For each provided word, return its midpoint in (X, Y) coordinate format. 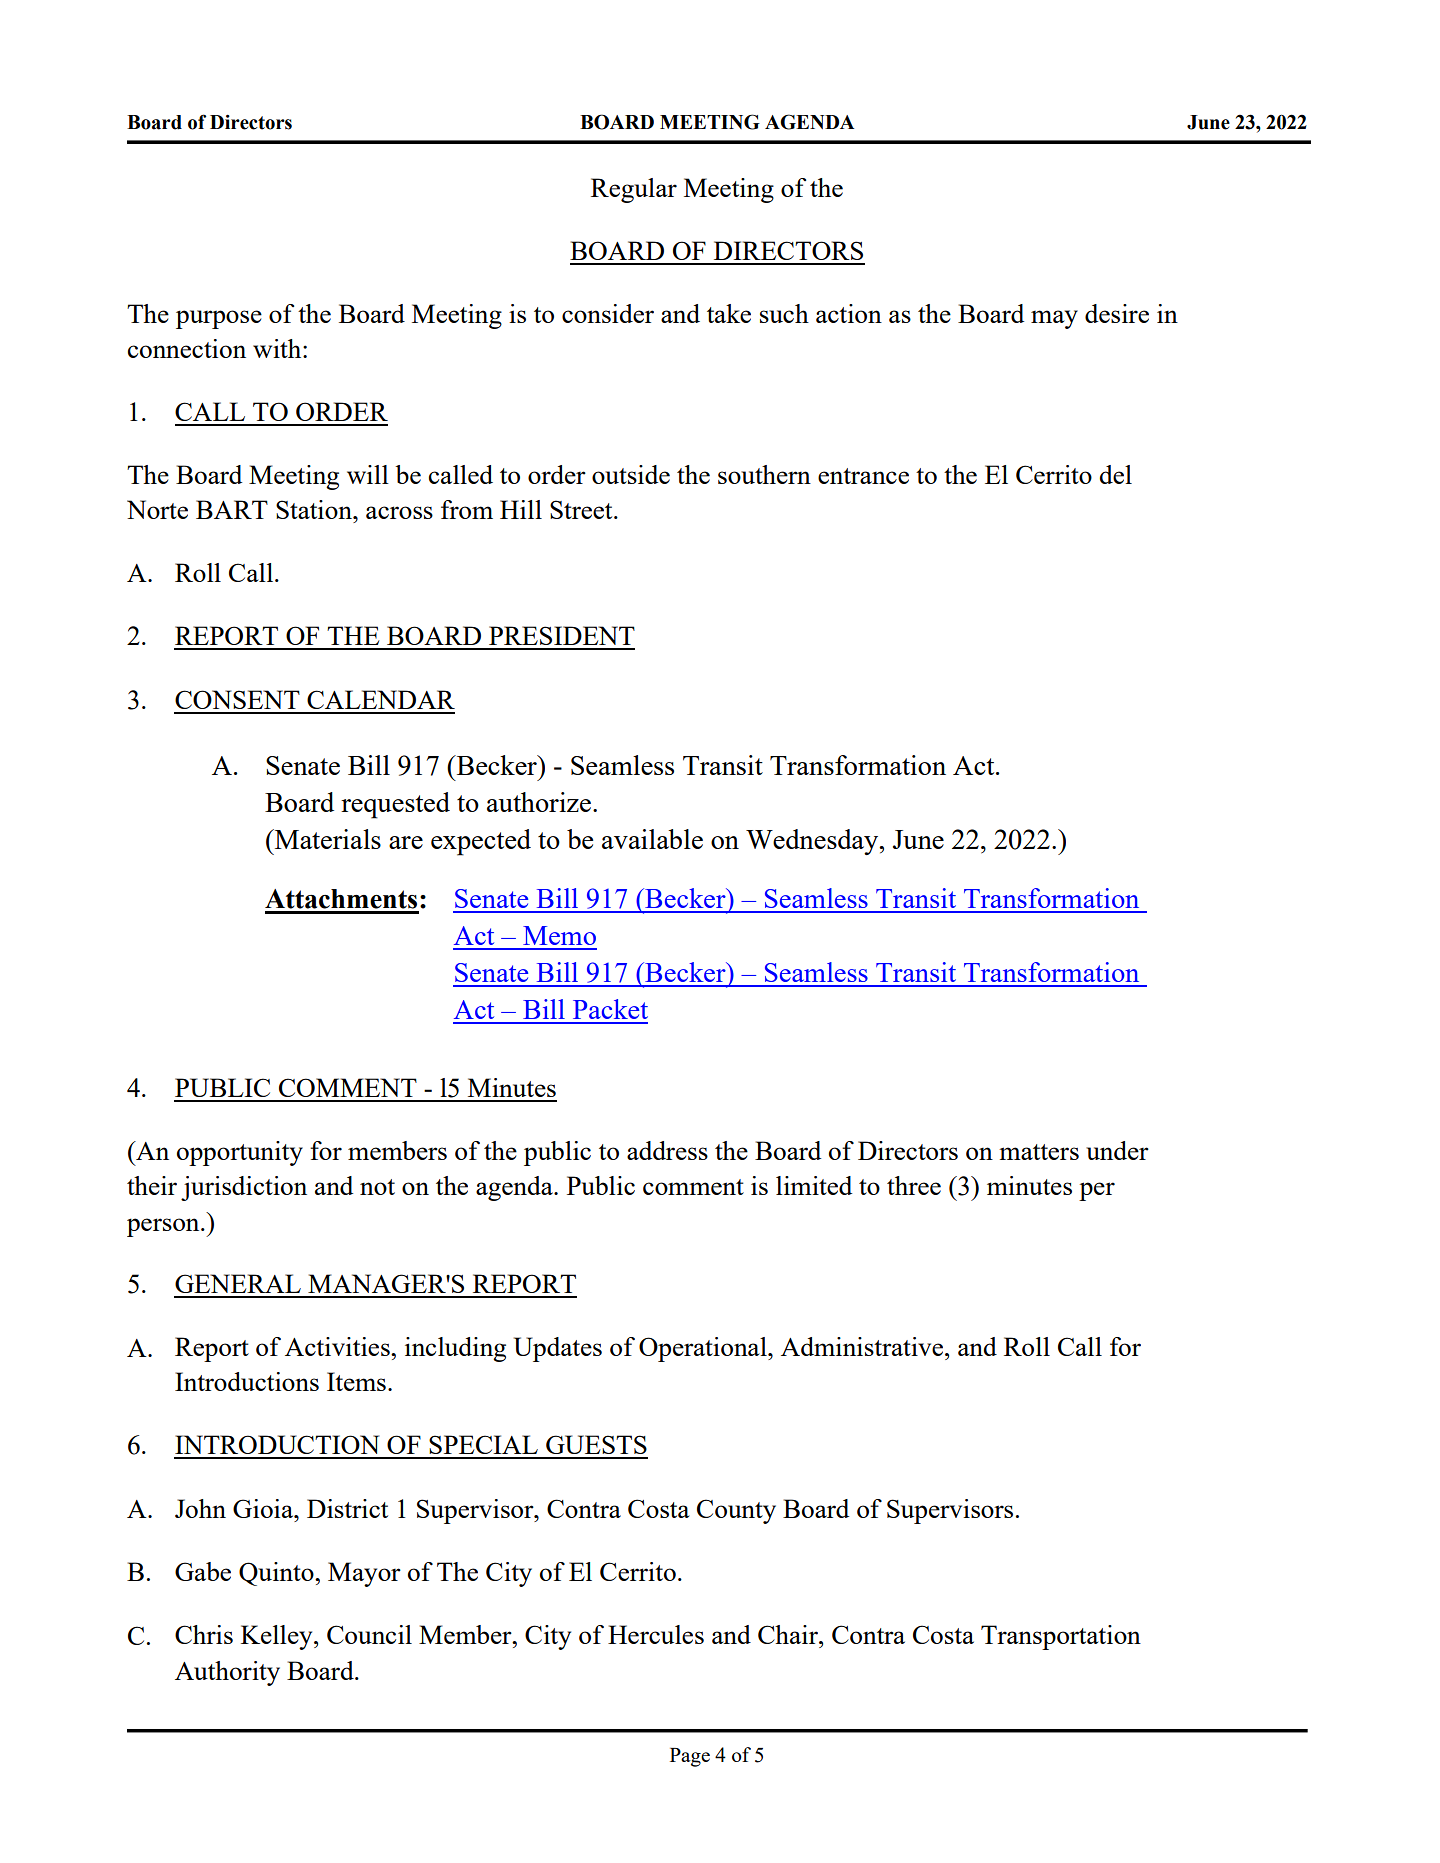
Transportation (1061, 1637)
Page (690, 1757)
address (667, 1150)
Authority (227, 1673)
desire (1117, 313)
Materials (327, 839)
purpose (219, 319)
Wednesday (813, 842)
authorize (540, 802)
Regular (634, 190)
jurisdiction (244, 1188)
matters (1039, 1152)
